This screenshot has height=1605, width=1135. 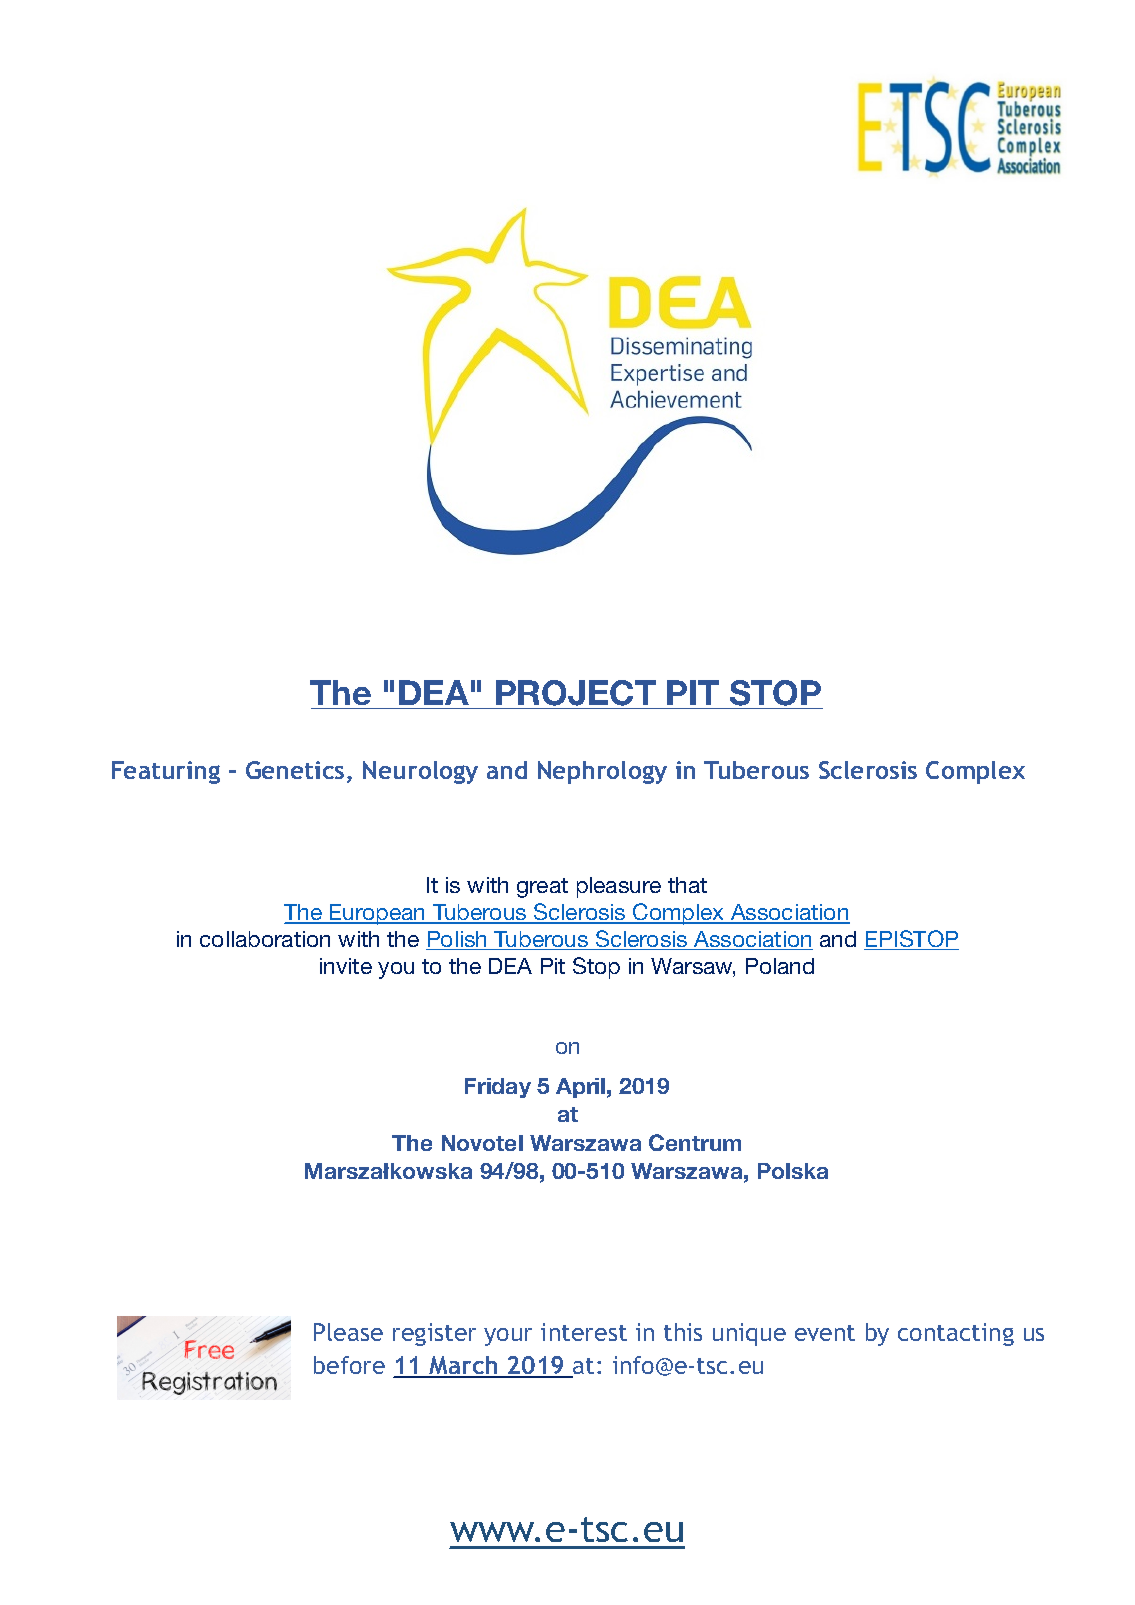 What do you see at coordinates (695, 1142) in the screenshot?
I see `Centrum` at bounding box center [695, 1142].
